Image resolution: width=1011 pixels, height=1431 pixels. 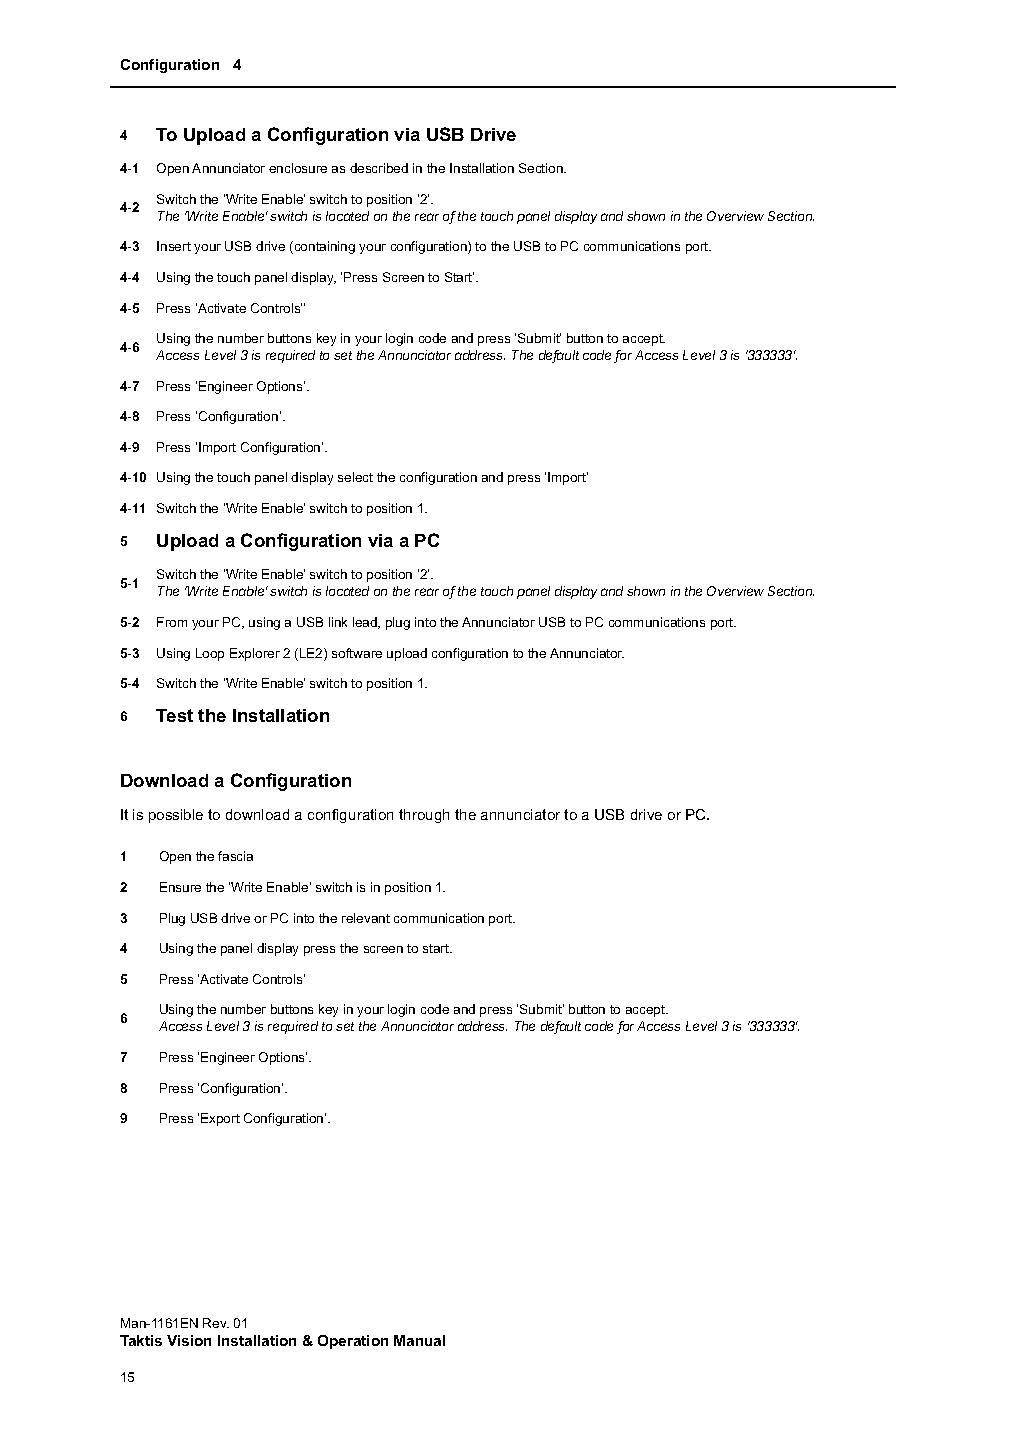 What do you see at coordinates (379, 168) in the screenshot?
I see `described` at bounding box center [379, 168].
